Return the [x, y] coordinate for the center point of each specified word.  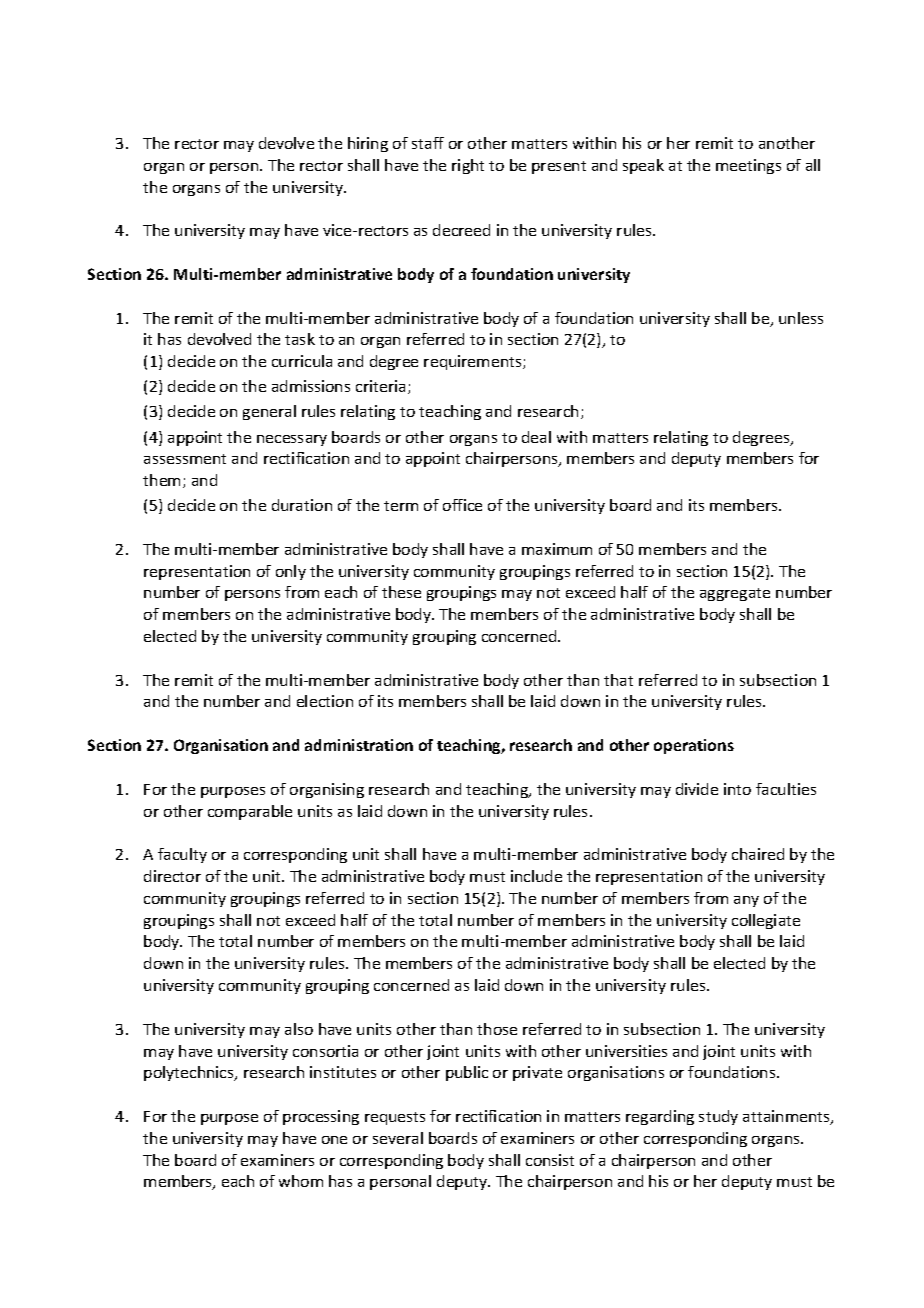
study [718, 1117]
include [536, 876]
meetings [748, 166]
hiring [368, 144]
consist [550, 1160]
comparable [250, 812]
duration [302, 505]
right [468, 166]
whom [301, 1181]
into [737, 789]
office [462, 505]
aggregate [735, 594]
